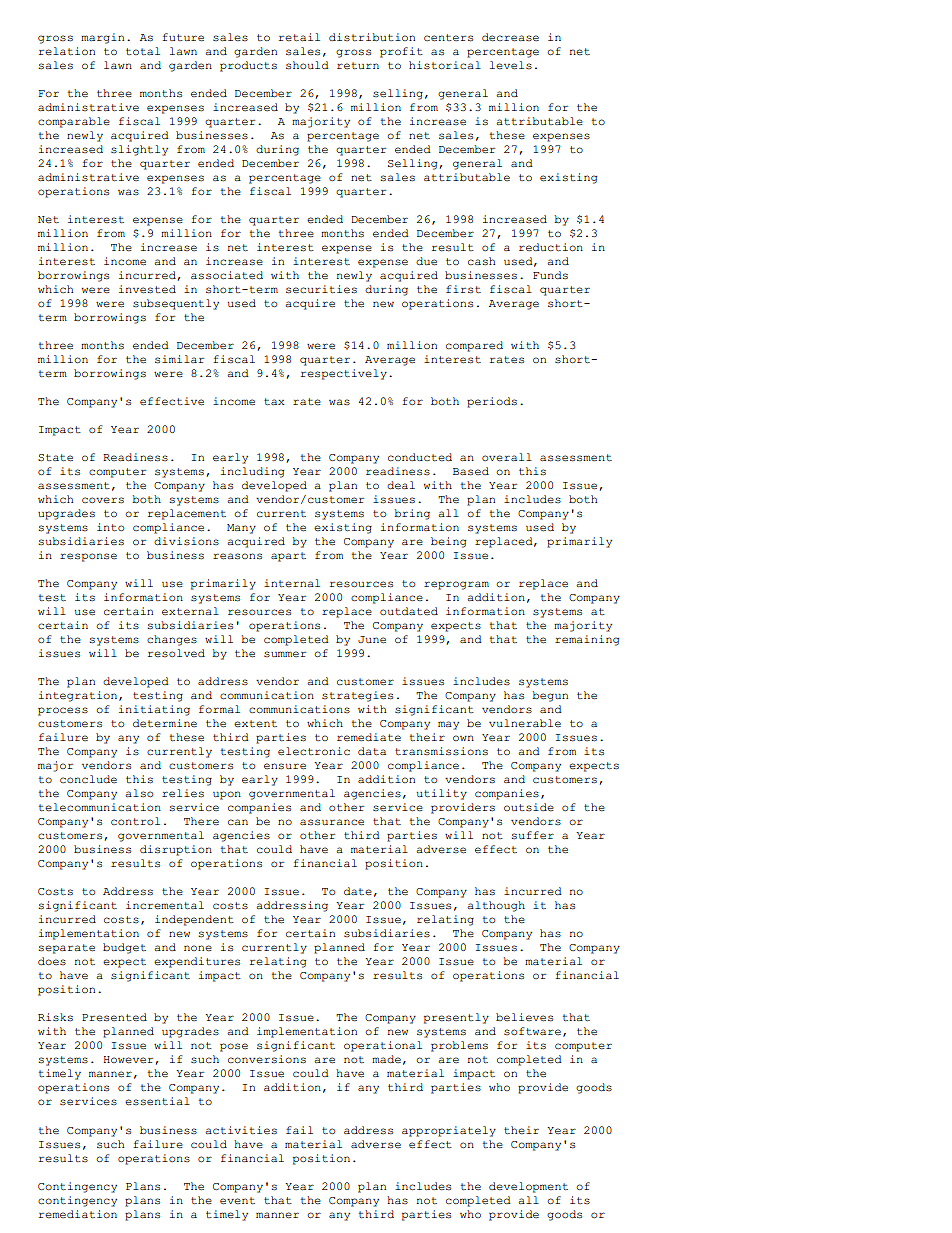 This screenshot has height=1233, width=952. What do you see at coordinates (511, 65) in the screenshot?
I see `levels` at bounding box center [511, 65].
